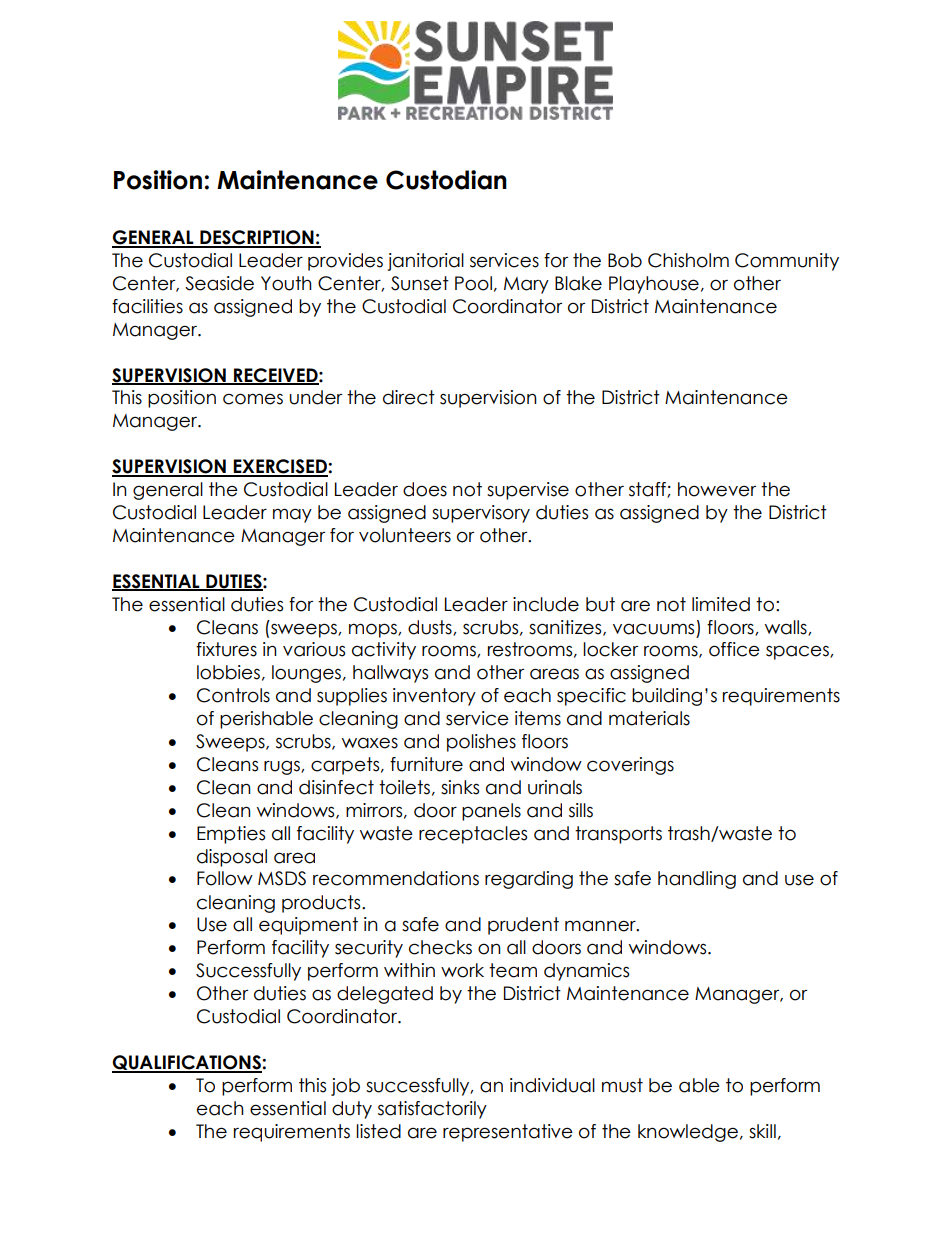 The height and width of the screenshot is (1233, 952). Describe the element at coordinates (231, 835) in the screenshot. I see `Empties` at that location.
